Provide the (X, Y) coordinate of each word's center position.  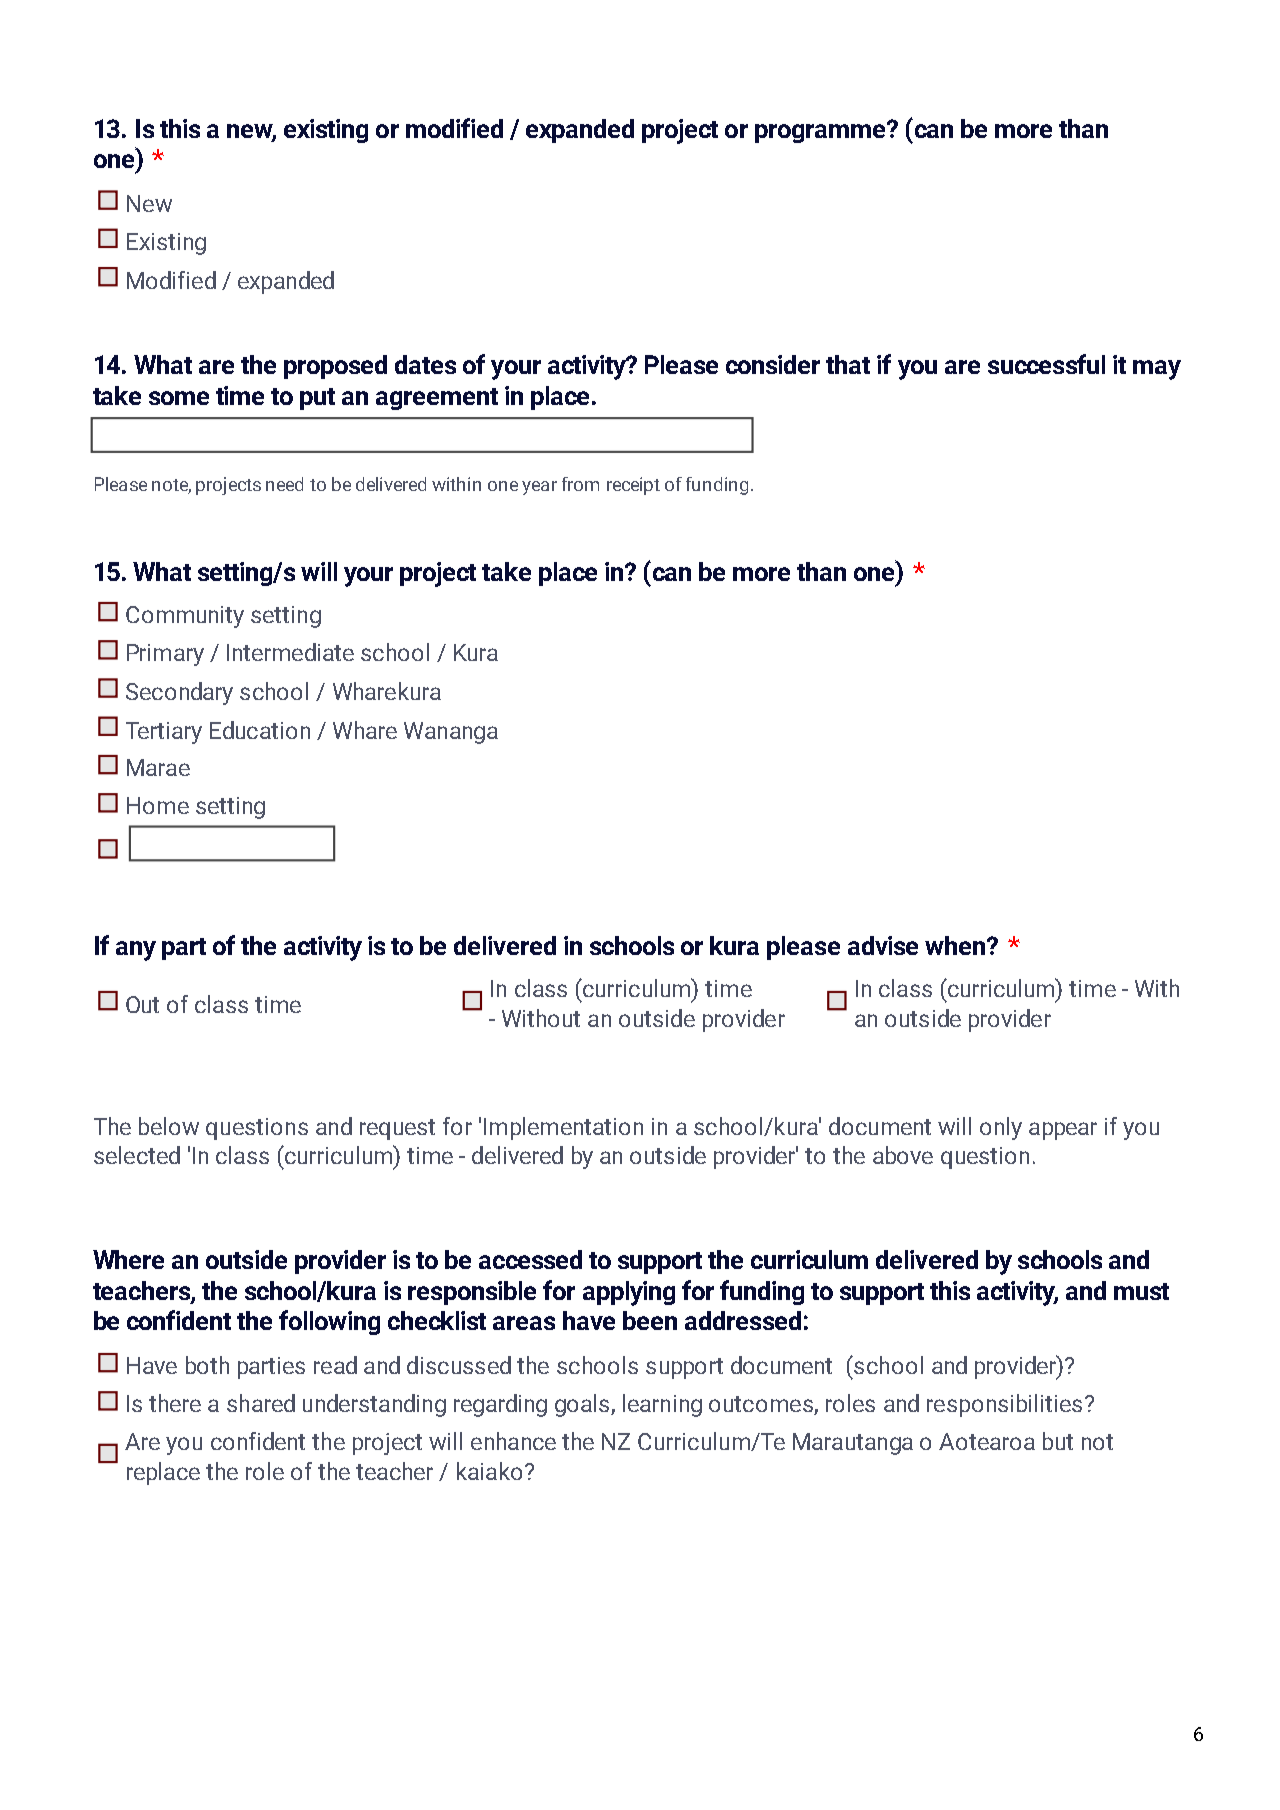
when (956, 945)
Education (260, 730)
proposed (335, 367)
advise (883, 945)
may (1157, 370)
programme (821, 132)
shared (261, 1403)
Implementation (563, 1128)
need (284, 484)
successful (1046, 364)
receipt (633, 486)
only (1001, 1128)
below (169, 1126)
